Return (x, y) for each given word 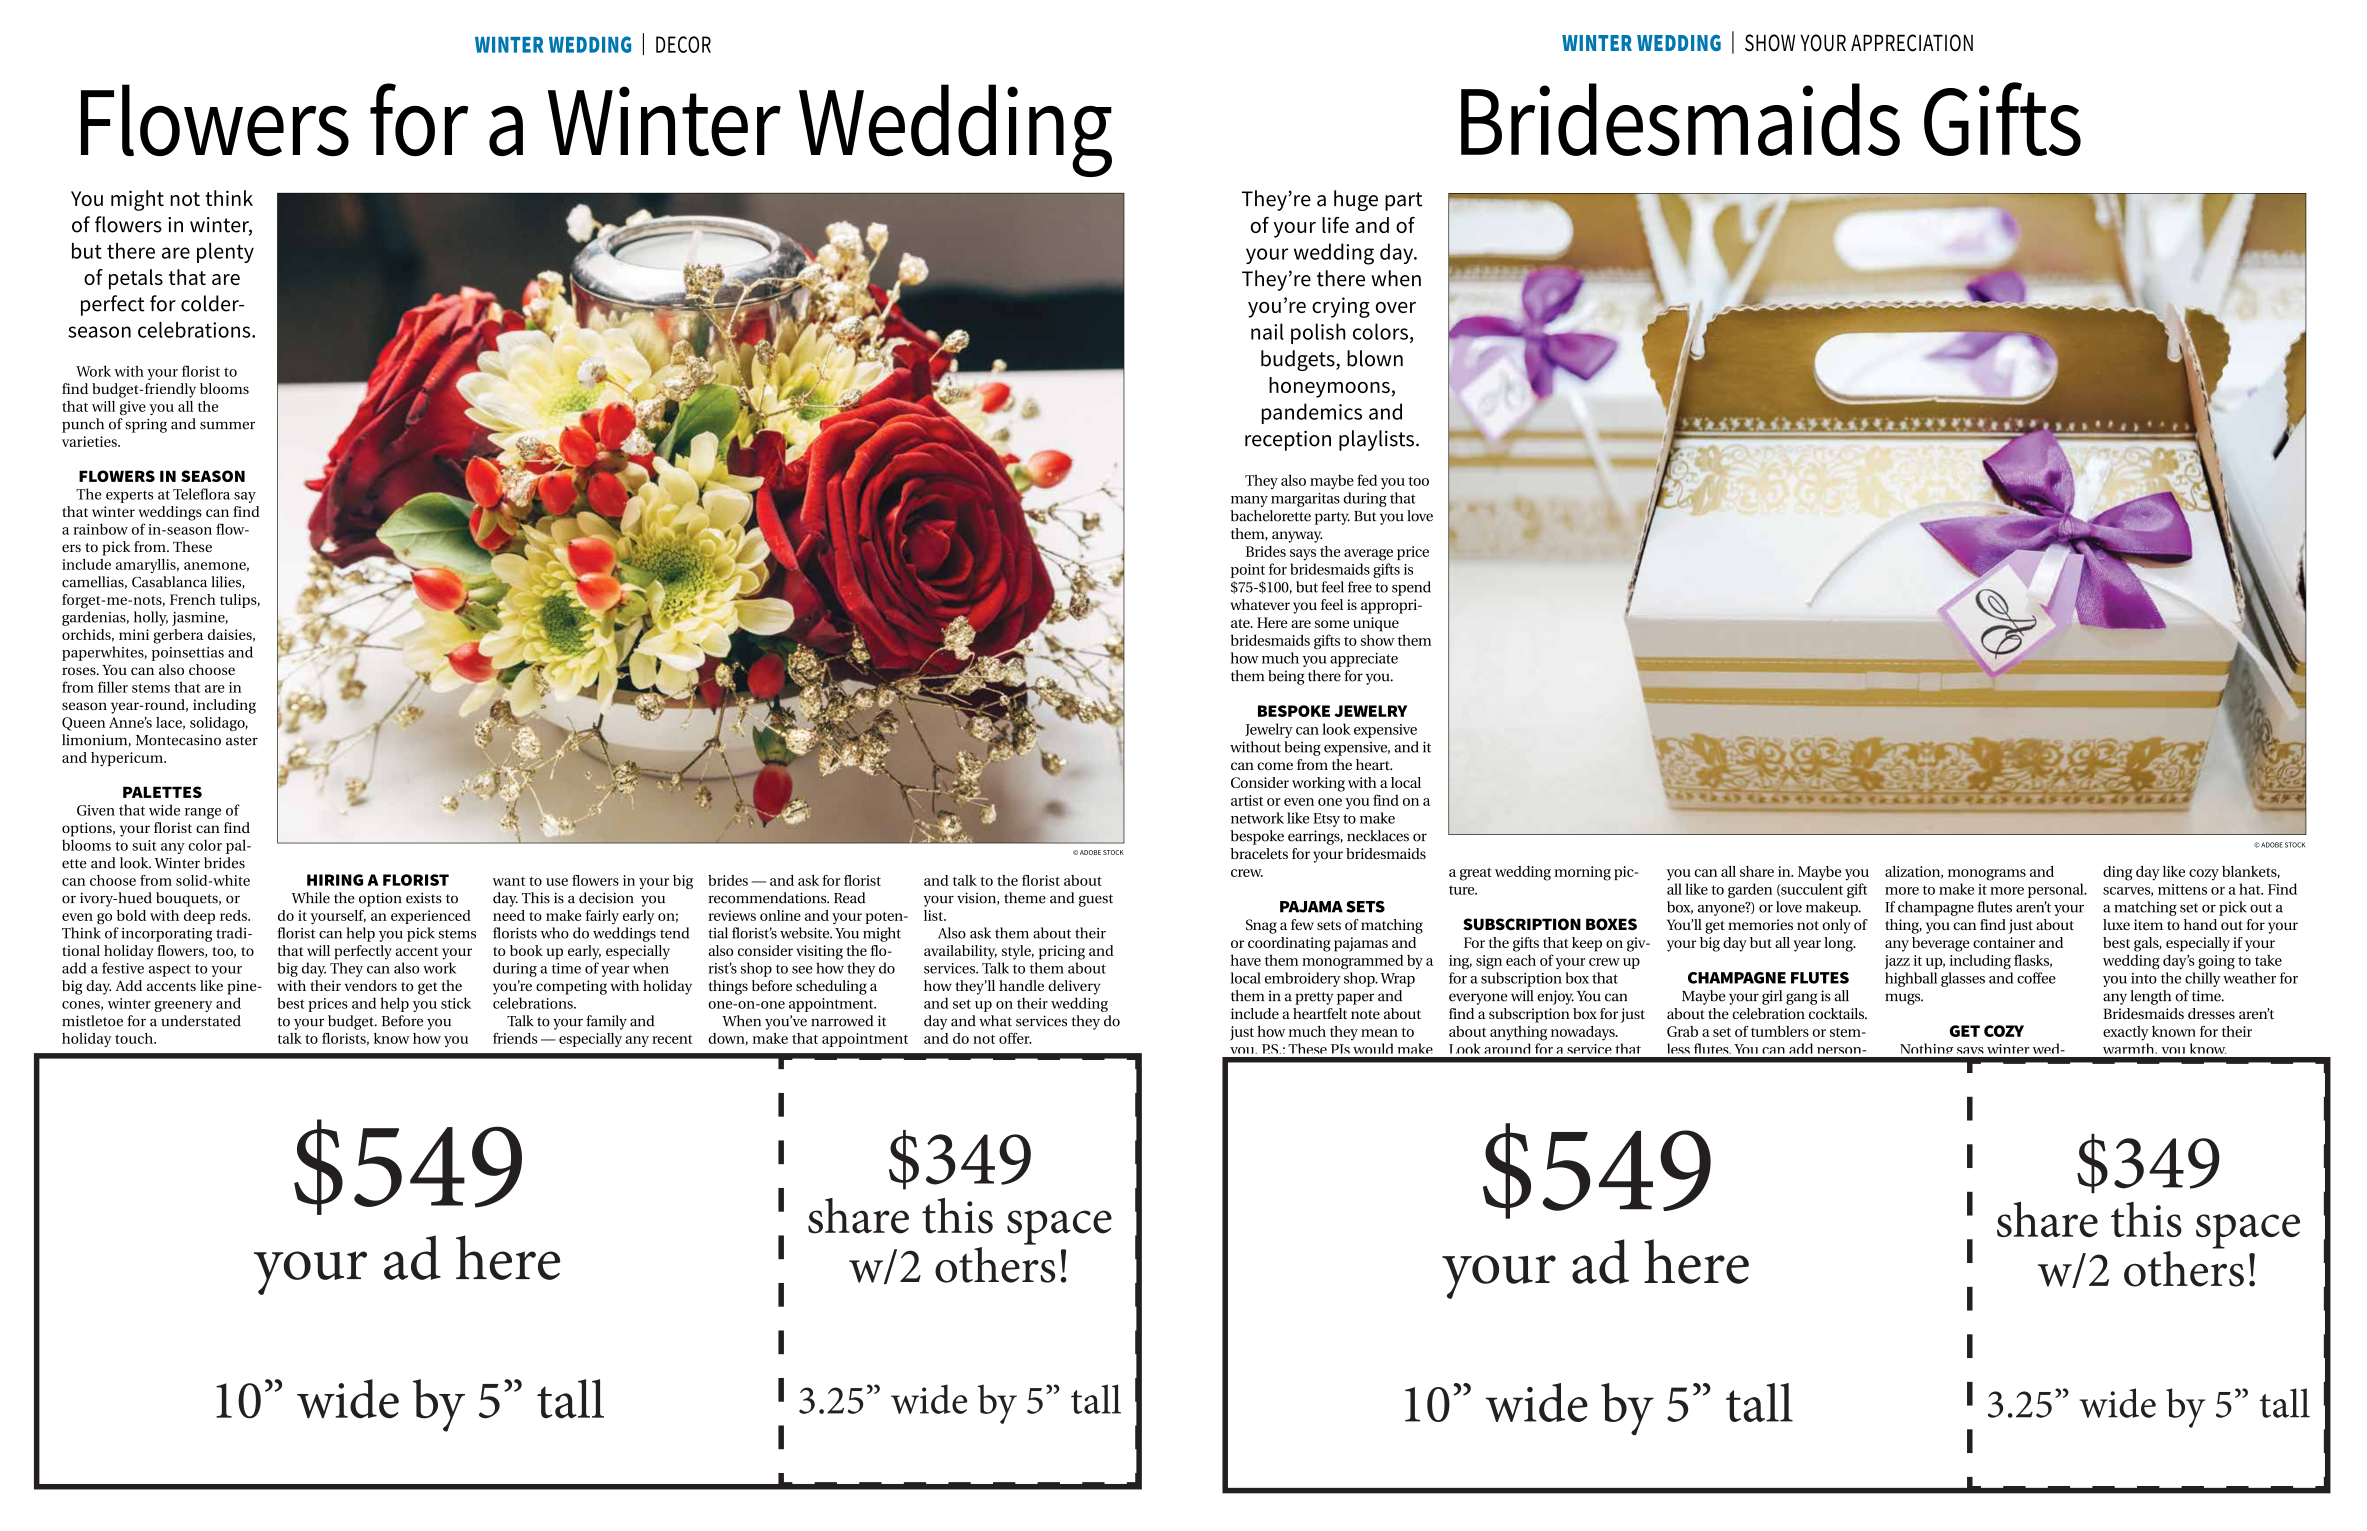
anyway (1297, 537)
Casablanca (169, 582)
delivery (1074, 987)
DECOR (683, 44)
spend (1411, 588)
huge (1356, 200)
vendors (371, 985)
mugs (1904, 999)
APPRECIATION (1912, 43)
